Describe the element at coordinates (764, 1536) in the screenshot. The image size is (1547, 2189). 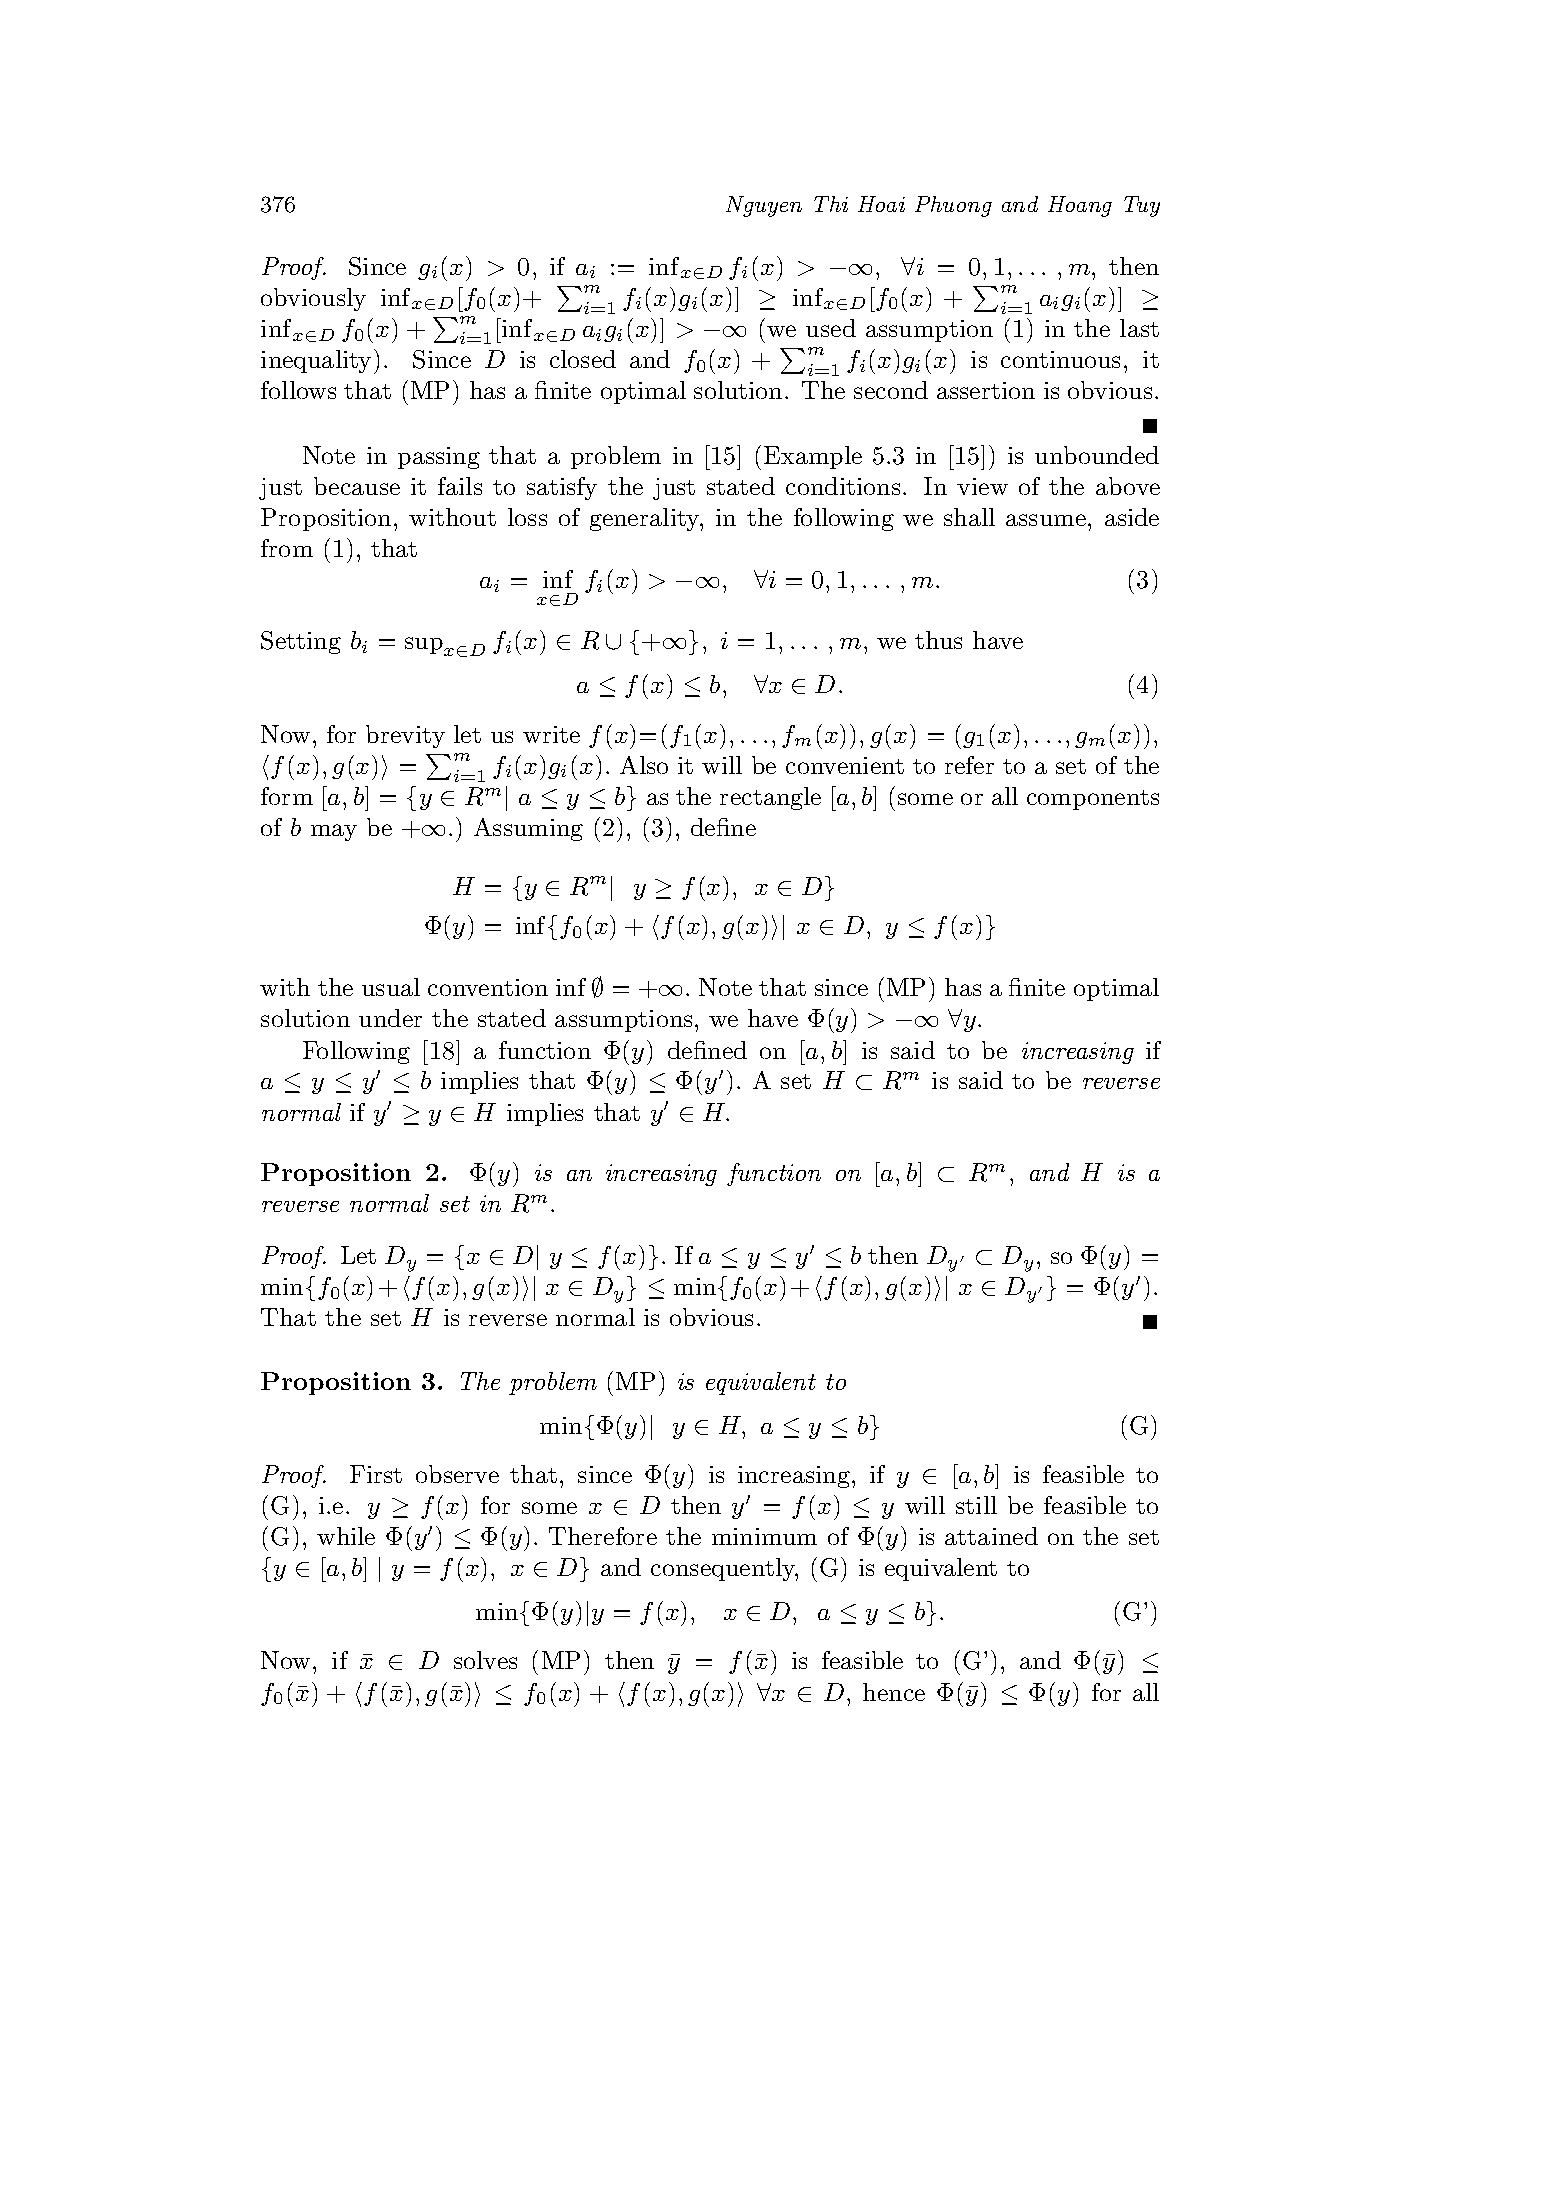
I see `minimum` at that location.
